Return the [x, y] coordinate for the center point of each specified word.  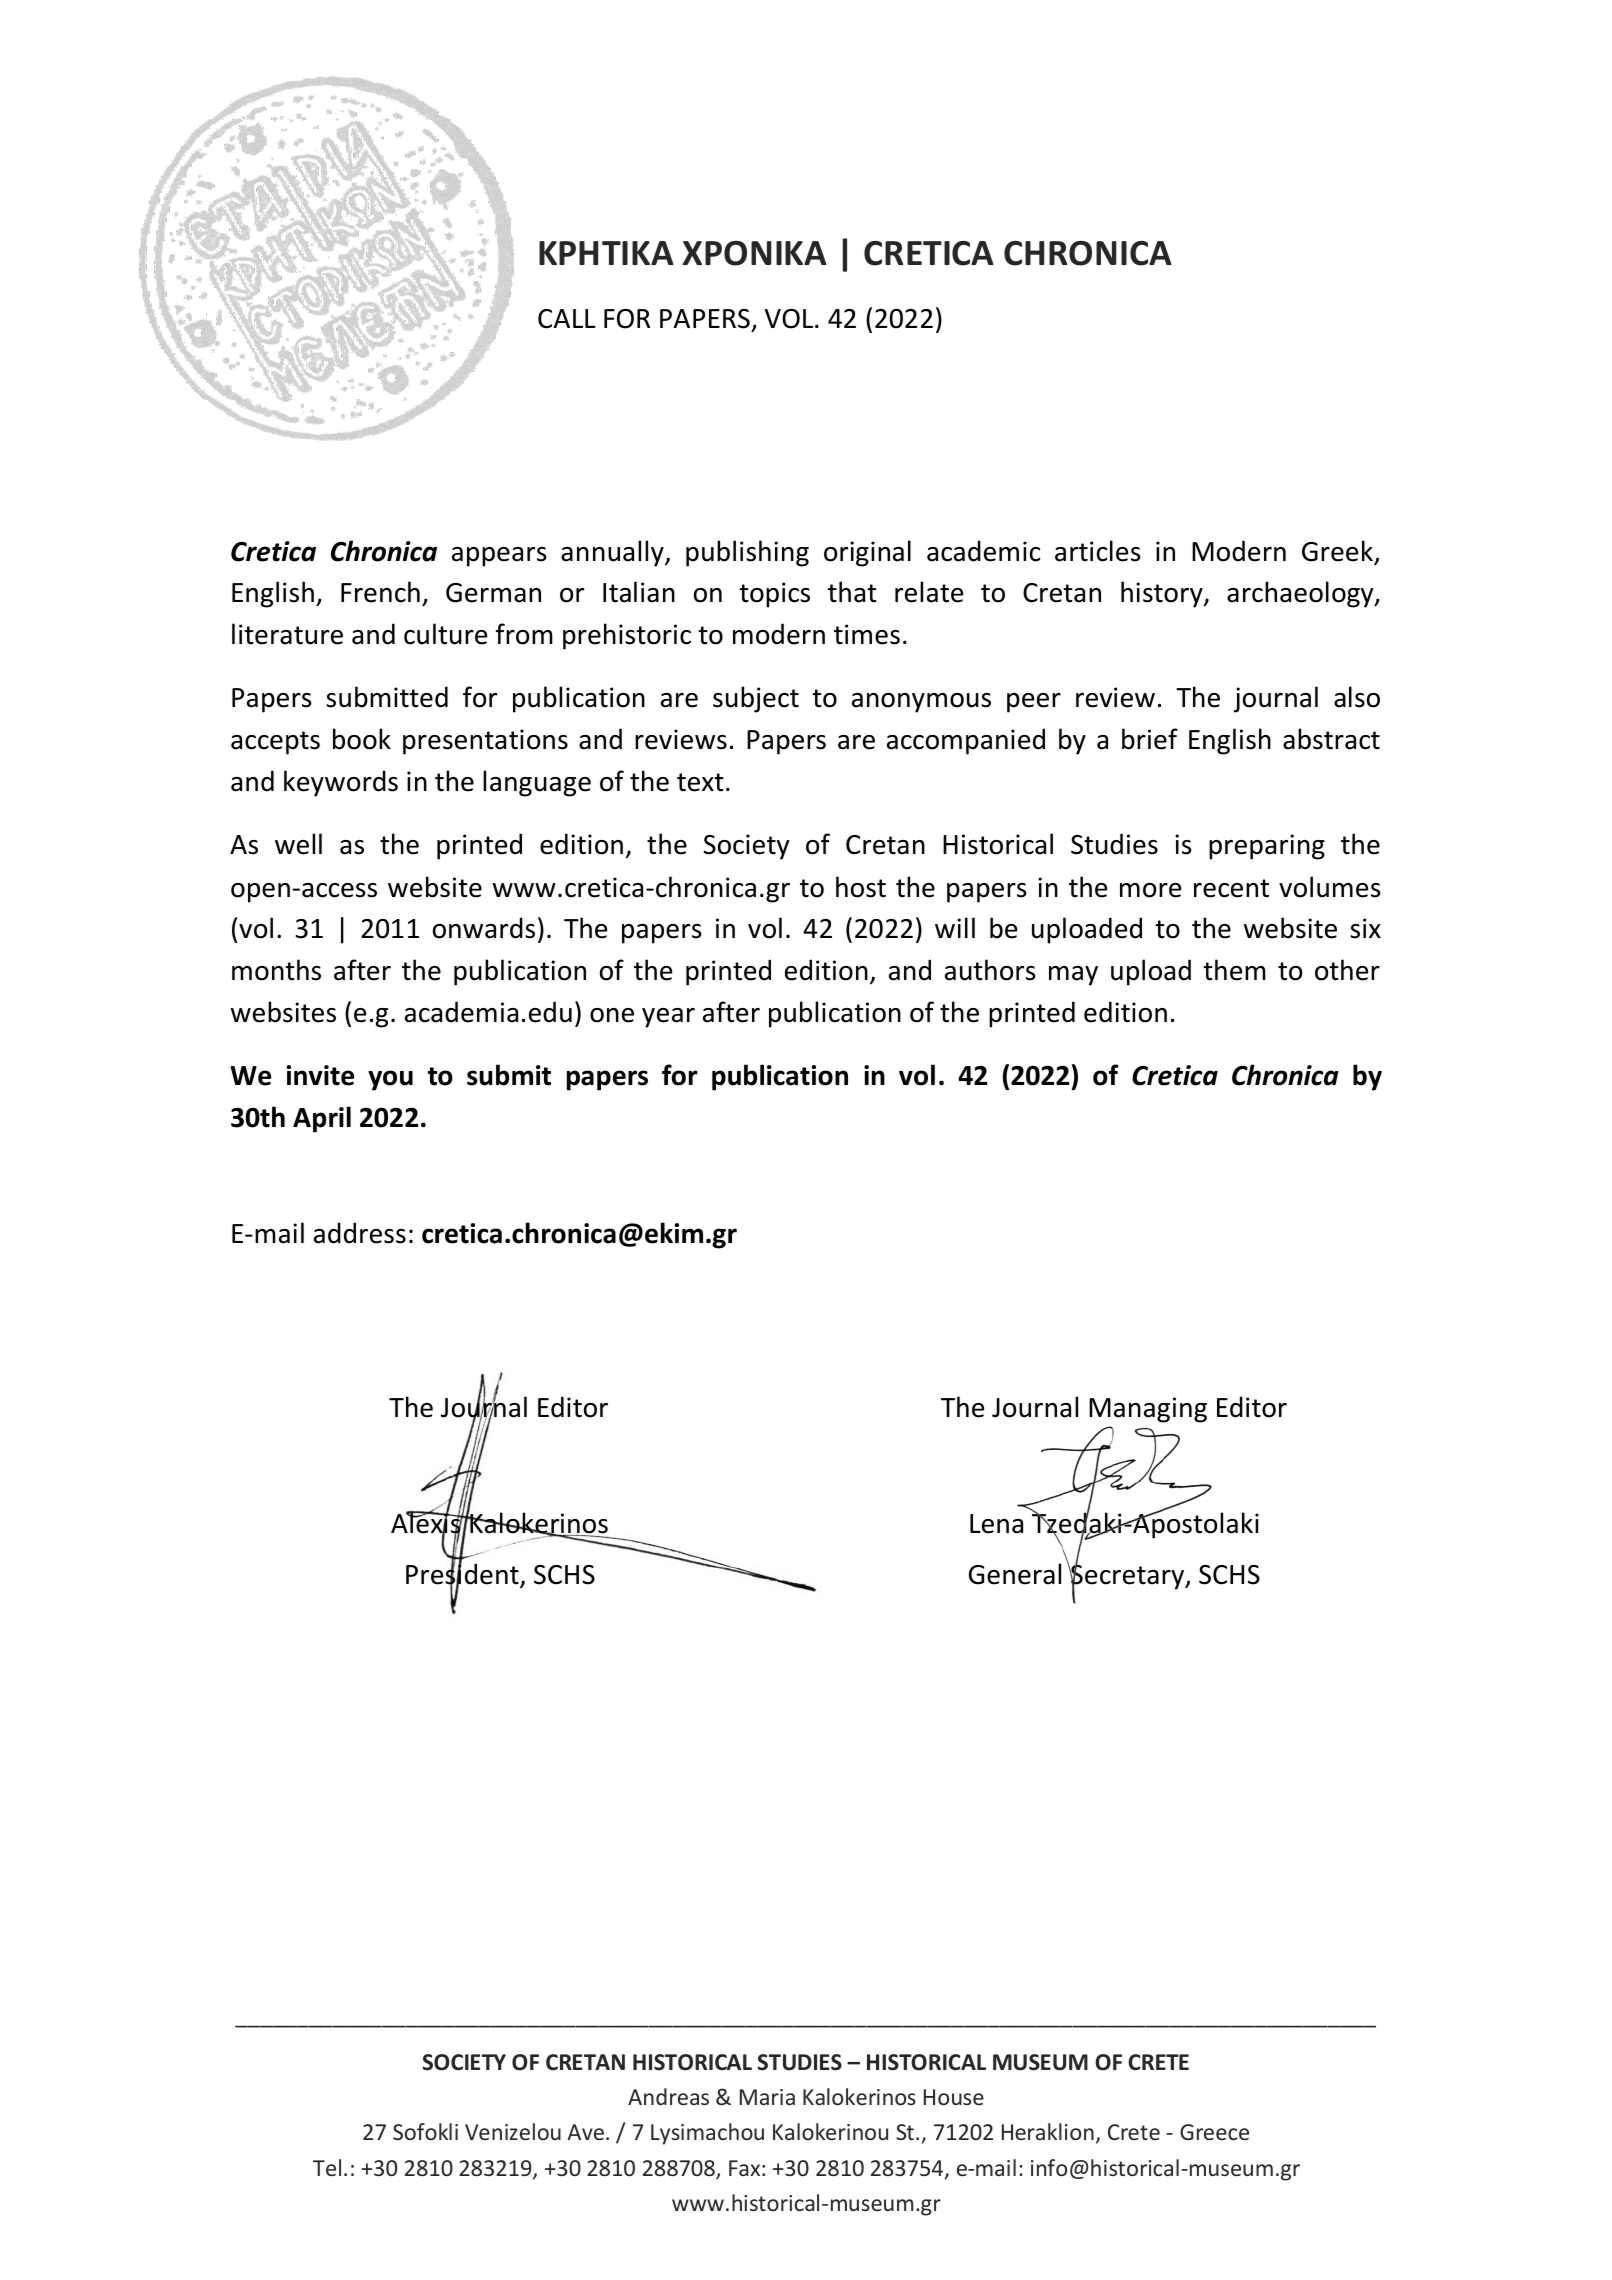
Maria [767, 2097]
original [867, 553]
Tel [327, 2167]
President [463, 1574]
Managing [1148, 1410]
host [861, 887]
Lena [996, 1524]
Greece [1214, 2132]
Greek [1338, 552]
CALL [567, 319]
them [1234, 970]
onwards [484, 928]
